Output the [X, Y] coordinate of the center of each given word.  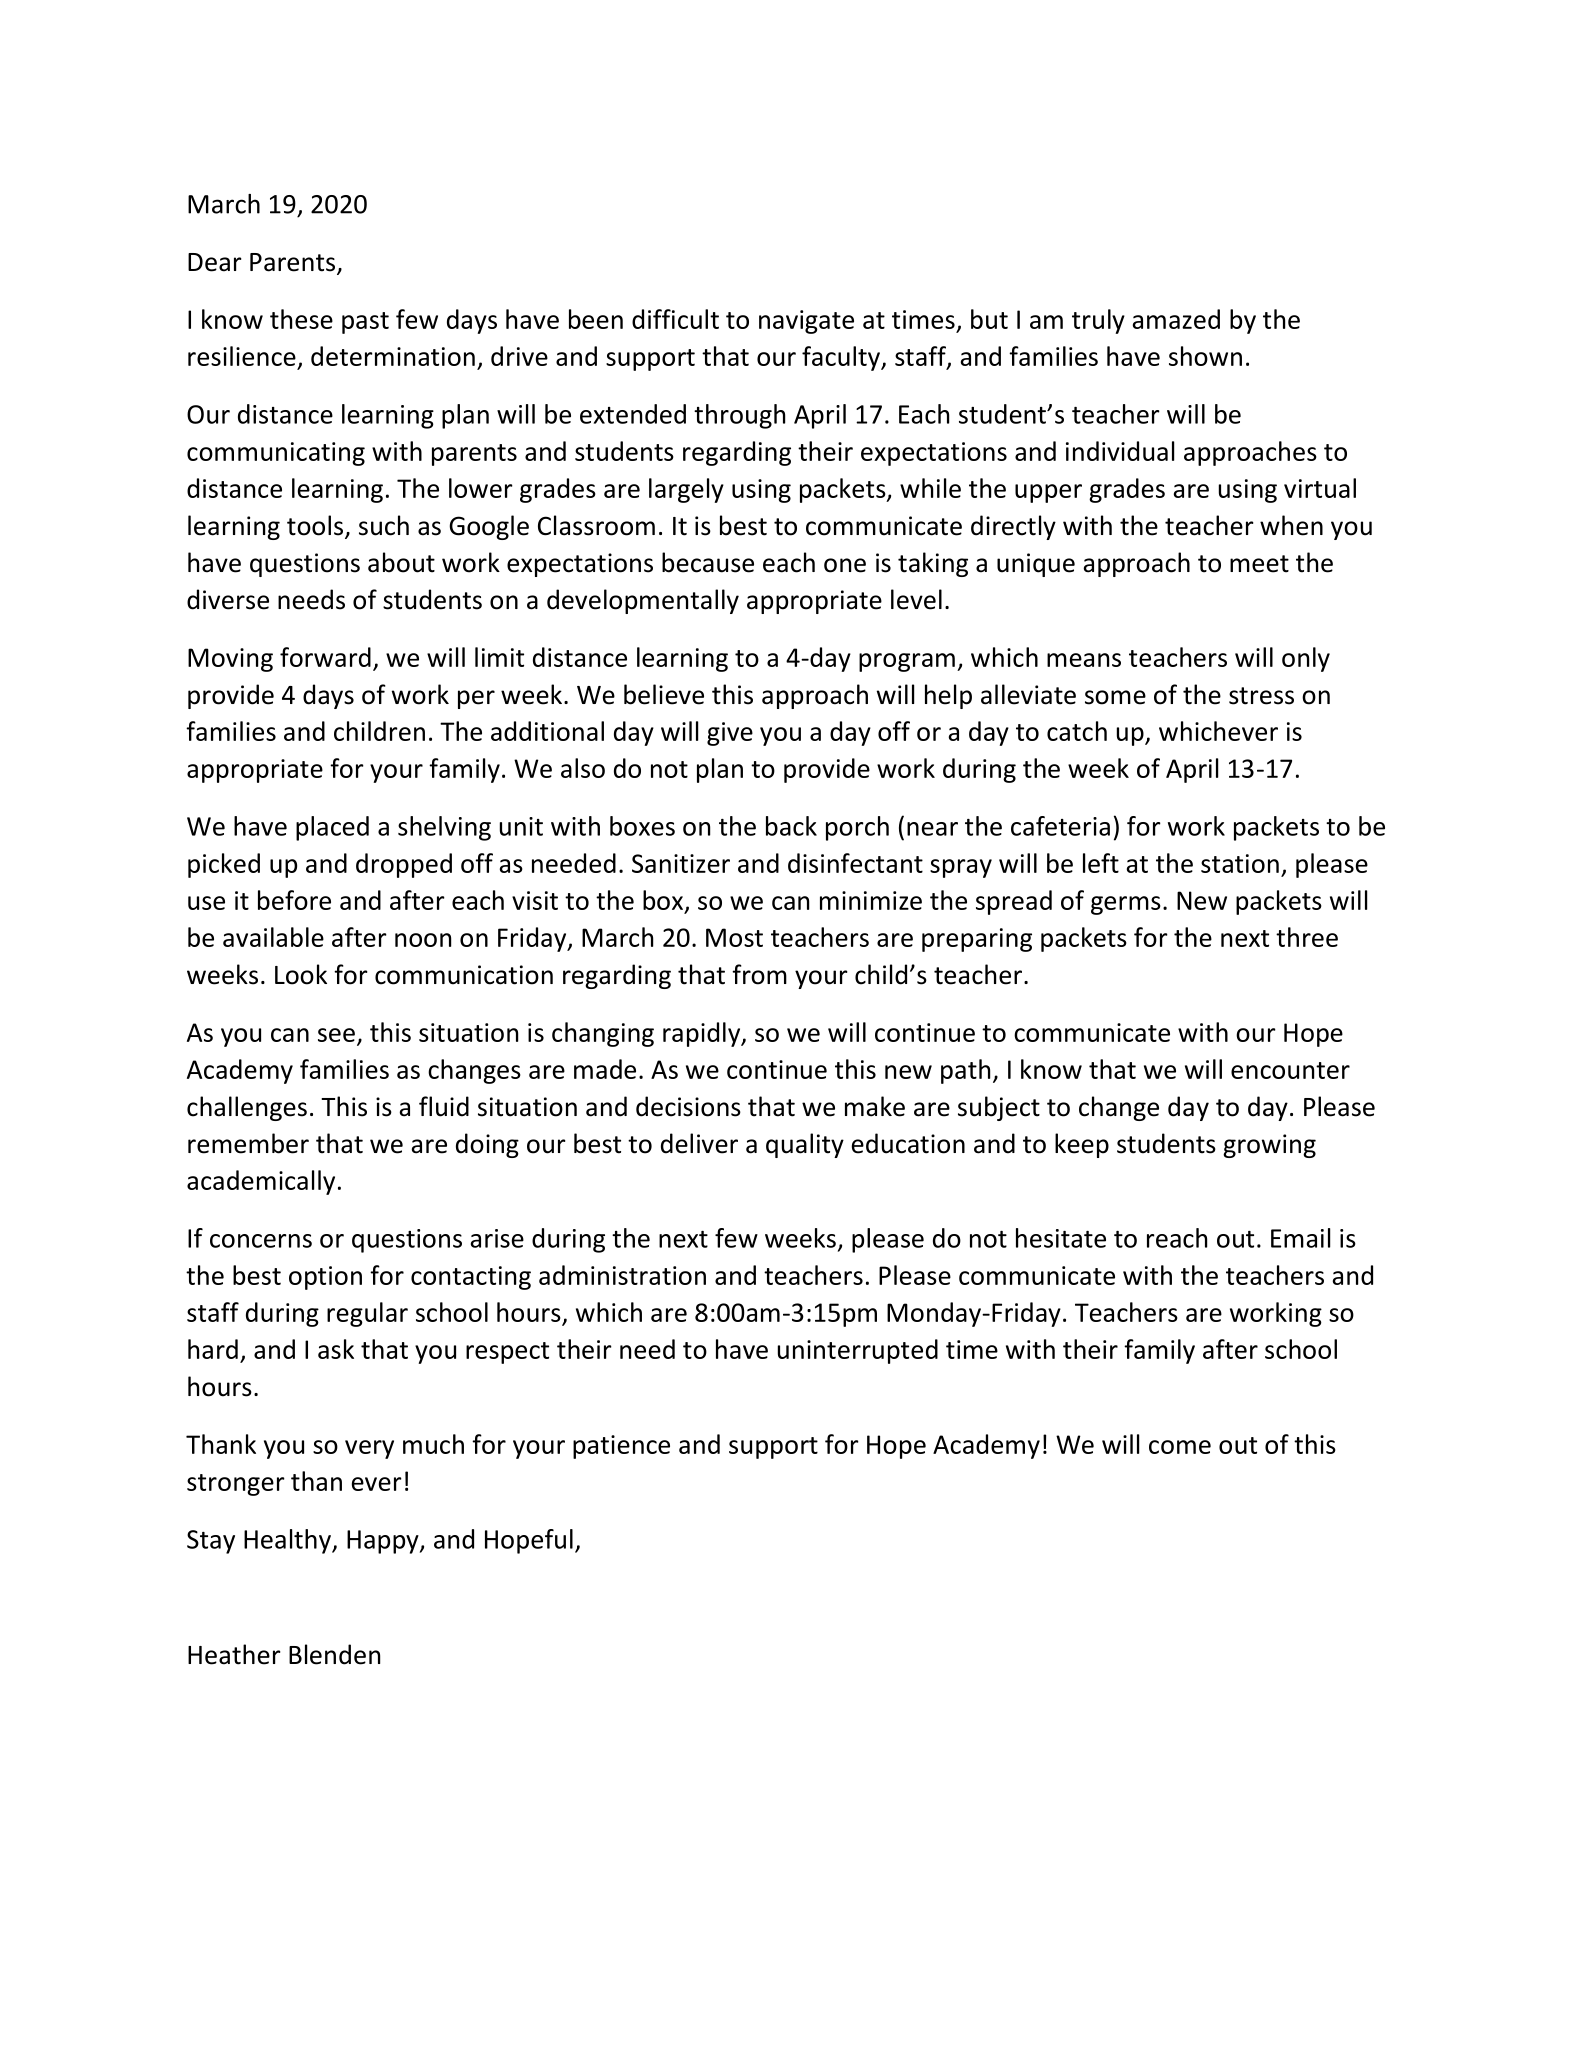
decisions [688, 1106]
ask [336, 1349]
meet [1259, 564]
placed [332, 828]
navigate [806, 322]
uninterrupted [858, 1351]
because [708, 562]
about [401, 562]
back [791, 826]
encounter [1290, 1070]
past [365, 323]
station [1240, 863]
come [1180, 1447]
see [336, 1035]
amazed [1176, 319]
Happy [384, 1542]
